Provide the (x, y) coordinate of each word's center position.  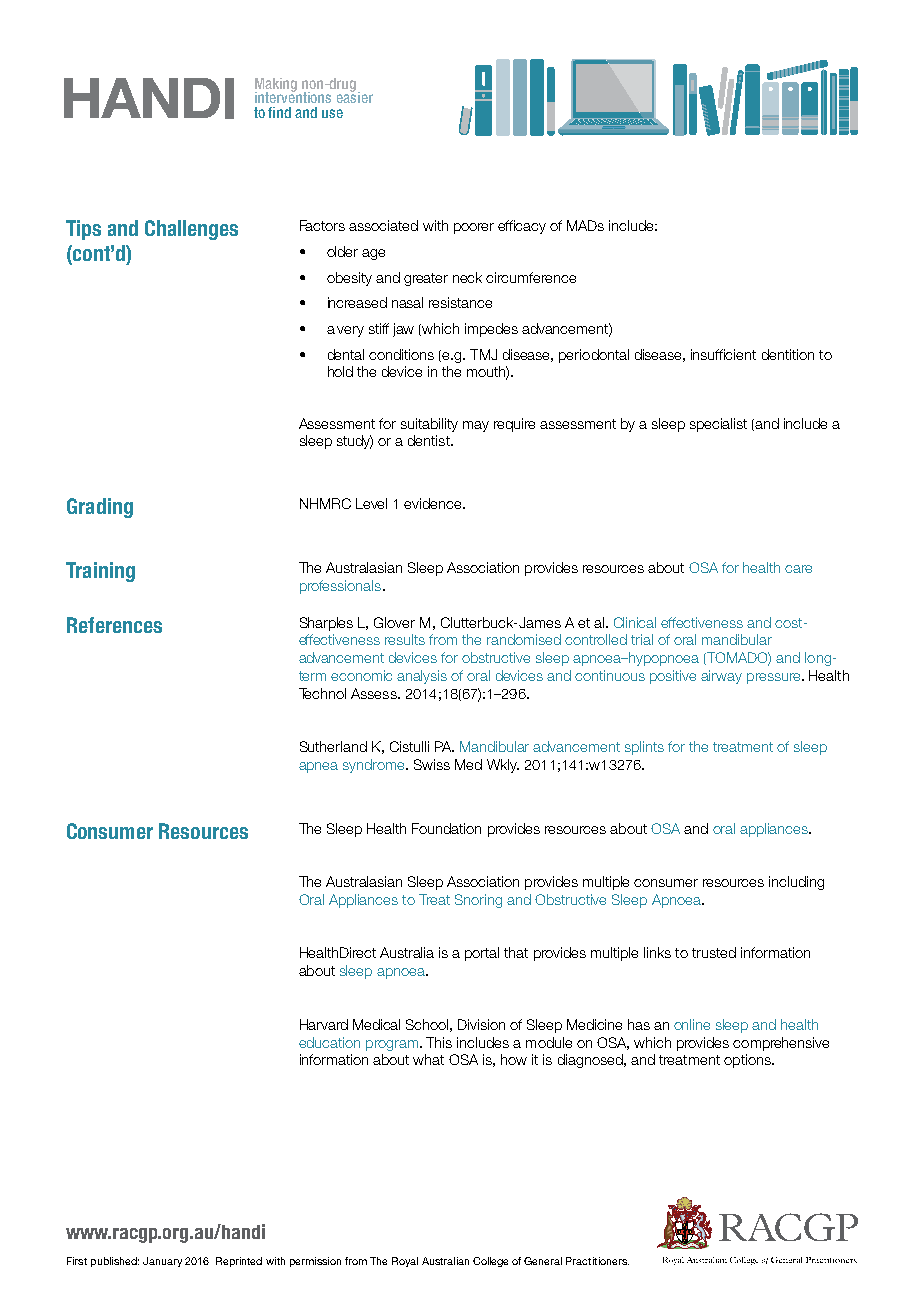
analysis (422, 677)
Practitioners (597, 1261)
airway (721, 677)
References (114, 625)
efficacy (522, 227)
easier (355, 96)
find (279, 112)
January (162, 1262)
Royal (405, 1262)
